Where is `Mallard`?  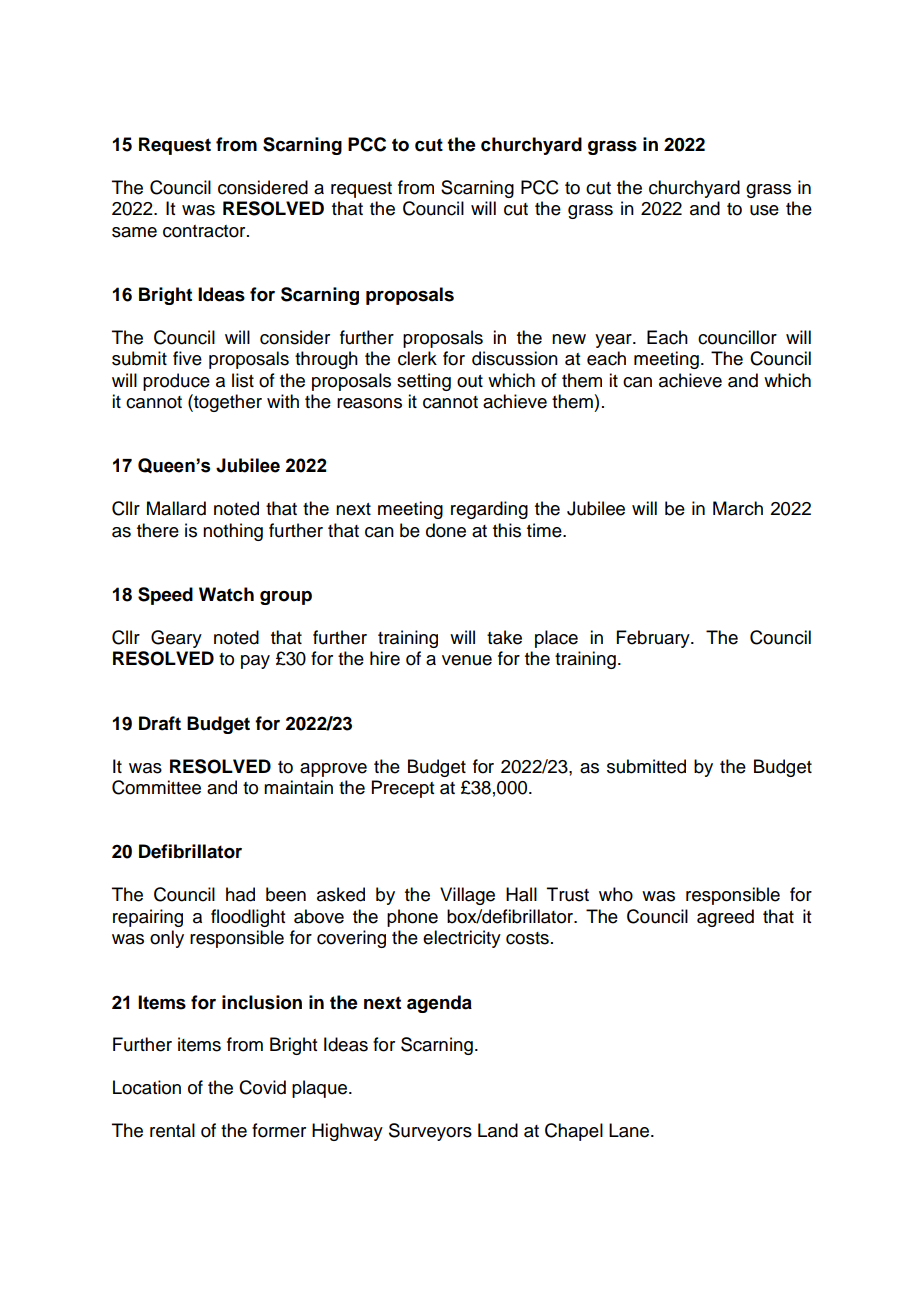
Mallard is located at coordinates (176, 508).
